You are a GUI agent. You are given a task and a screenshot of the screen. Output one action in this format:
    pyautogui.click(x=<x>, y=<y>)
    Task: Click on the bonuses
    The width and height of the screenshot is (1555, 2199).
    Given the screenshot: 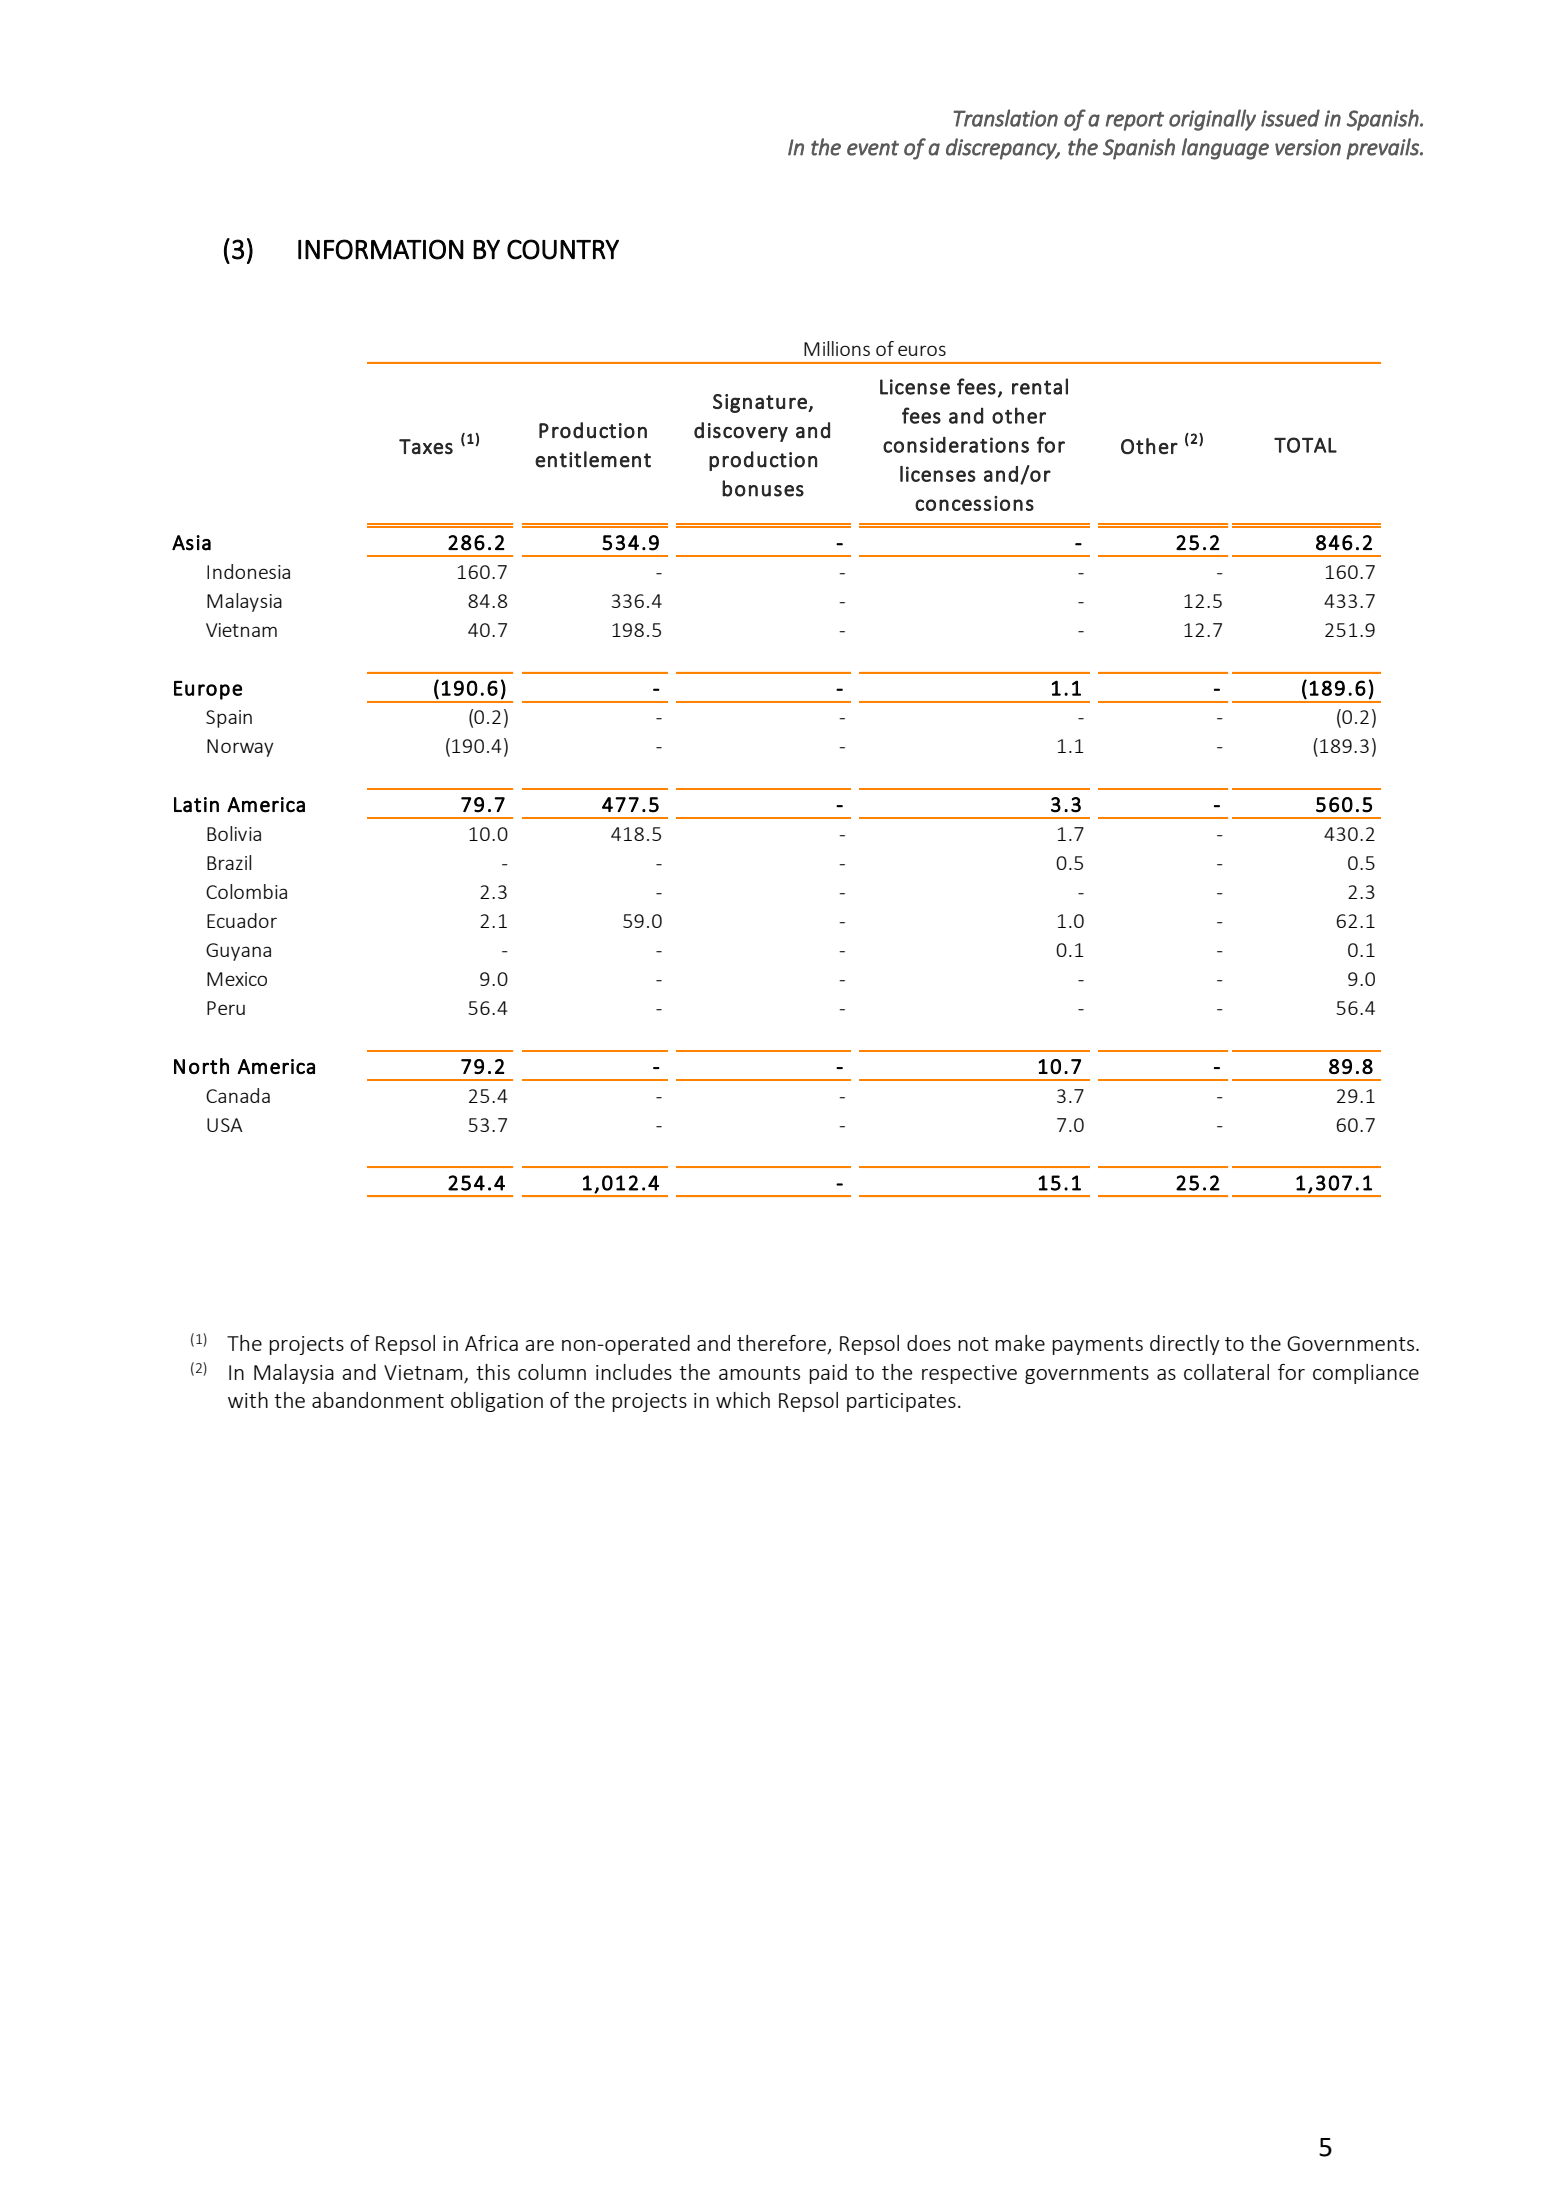 What is the action you would take?
    pyautogui.click(x=763, y=488)
